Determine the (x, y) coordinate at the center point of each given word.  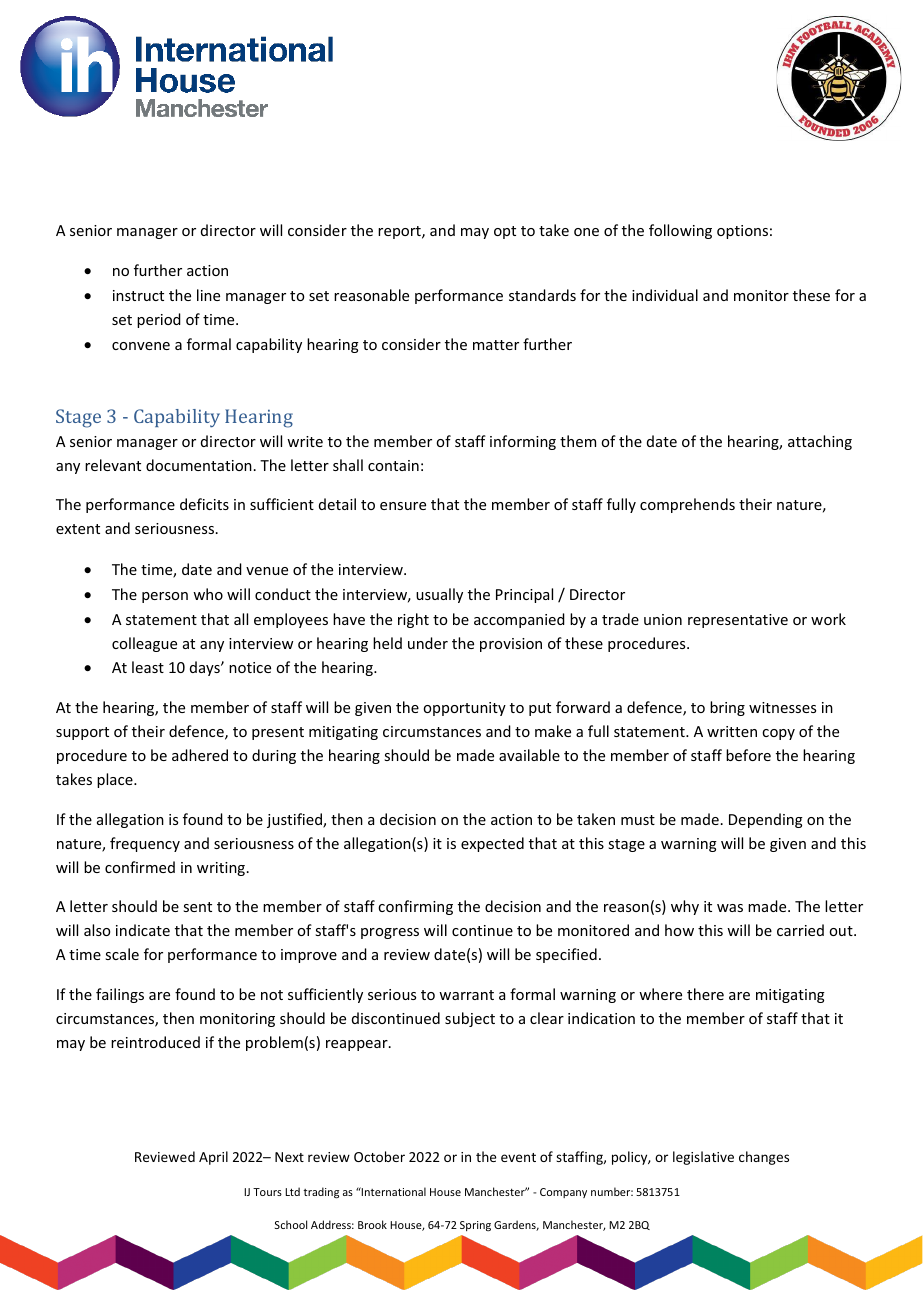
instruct (138, 295)
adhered (200, 755)
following (680, 231)
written (732, 731)
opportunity (464, 709)
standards (542, 295)
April (213, 1158)
